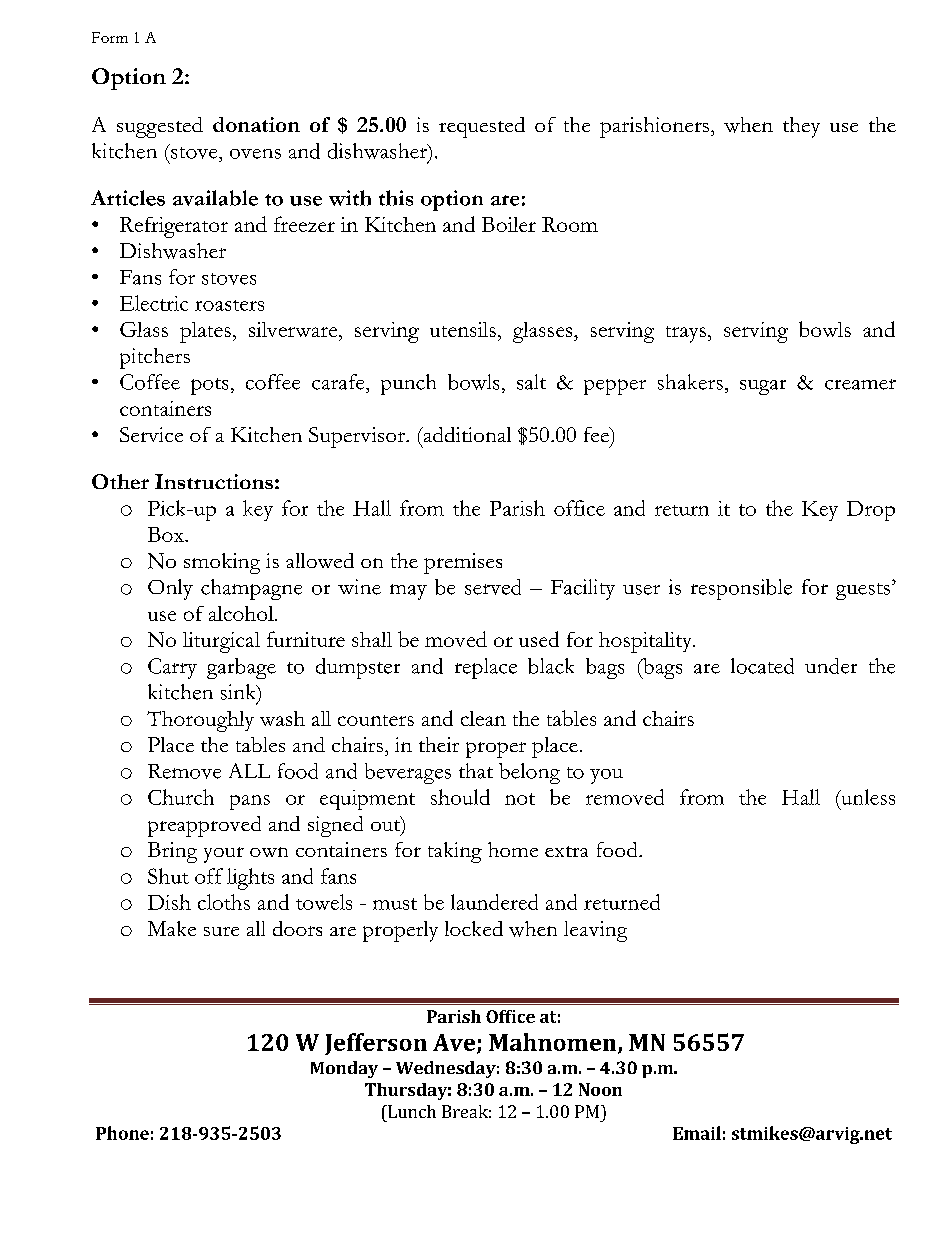  What do you see at coordinates (482, 127) in the document?
I see `requested` at bounding box center [482, 127].
